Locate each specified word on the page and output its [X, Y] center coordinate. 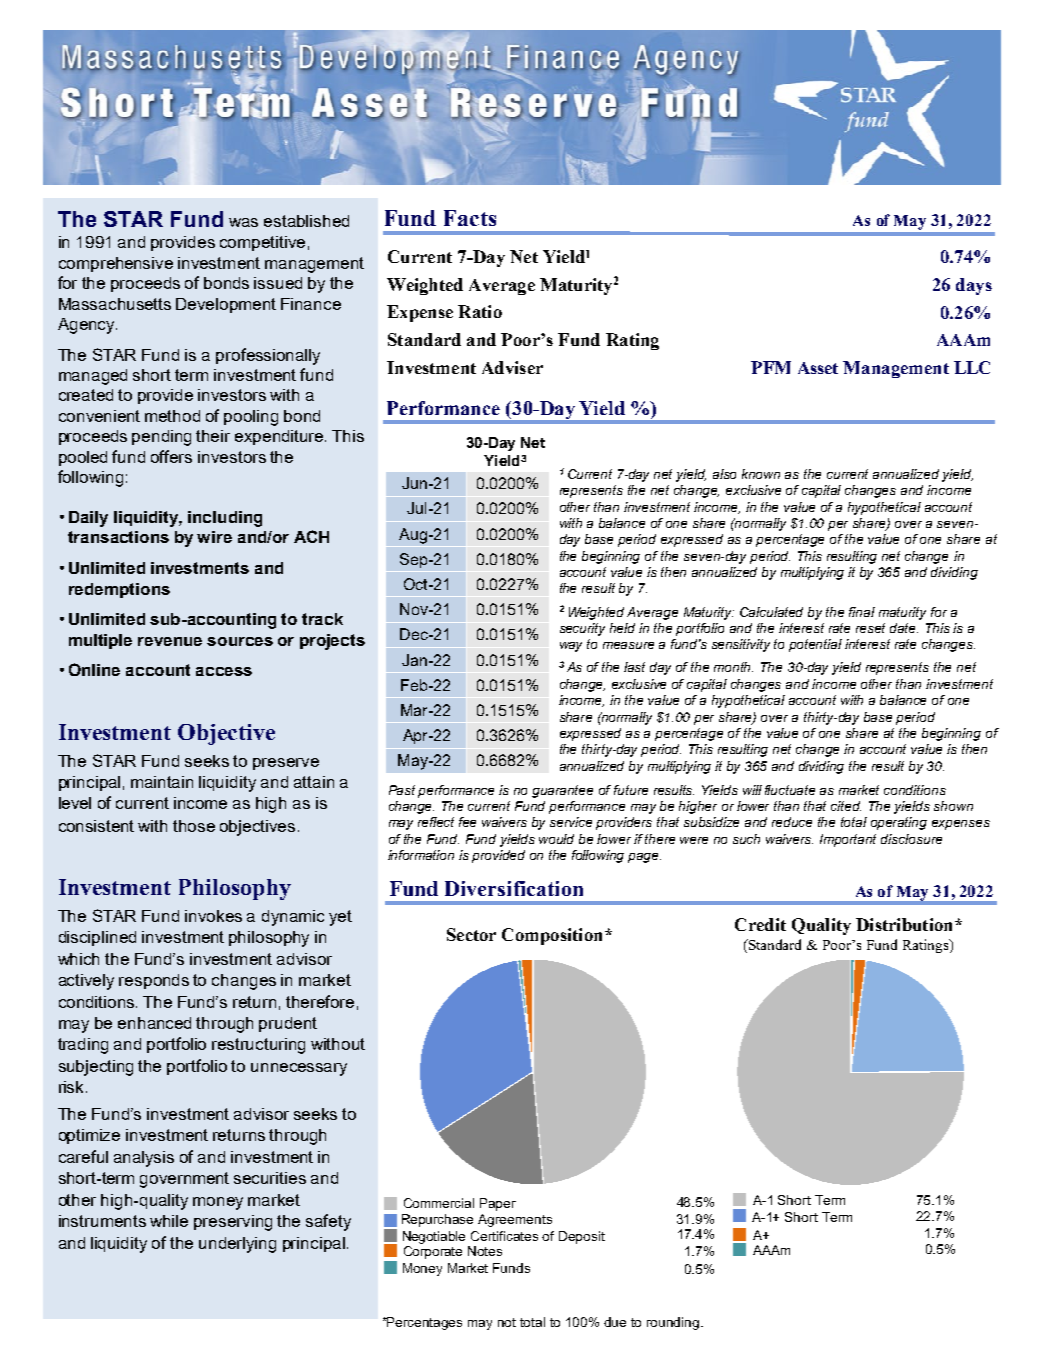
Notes [485, 1251]
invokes [213, 916]
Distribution [906, 924]
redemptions [119, 590]
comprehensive [116, 264]
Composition [552, 936]
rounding [673, 1323]
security [582, 629]
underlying [237, 1245]
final [862, 612]
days [974, 286]
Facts [470, 218]
